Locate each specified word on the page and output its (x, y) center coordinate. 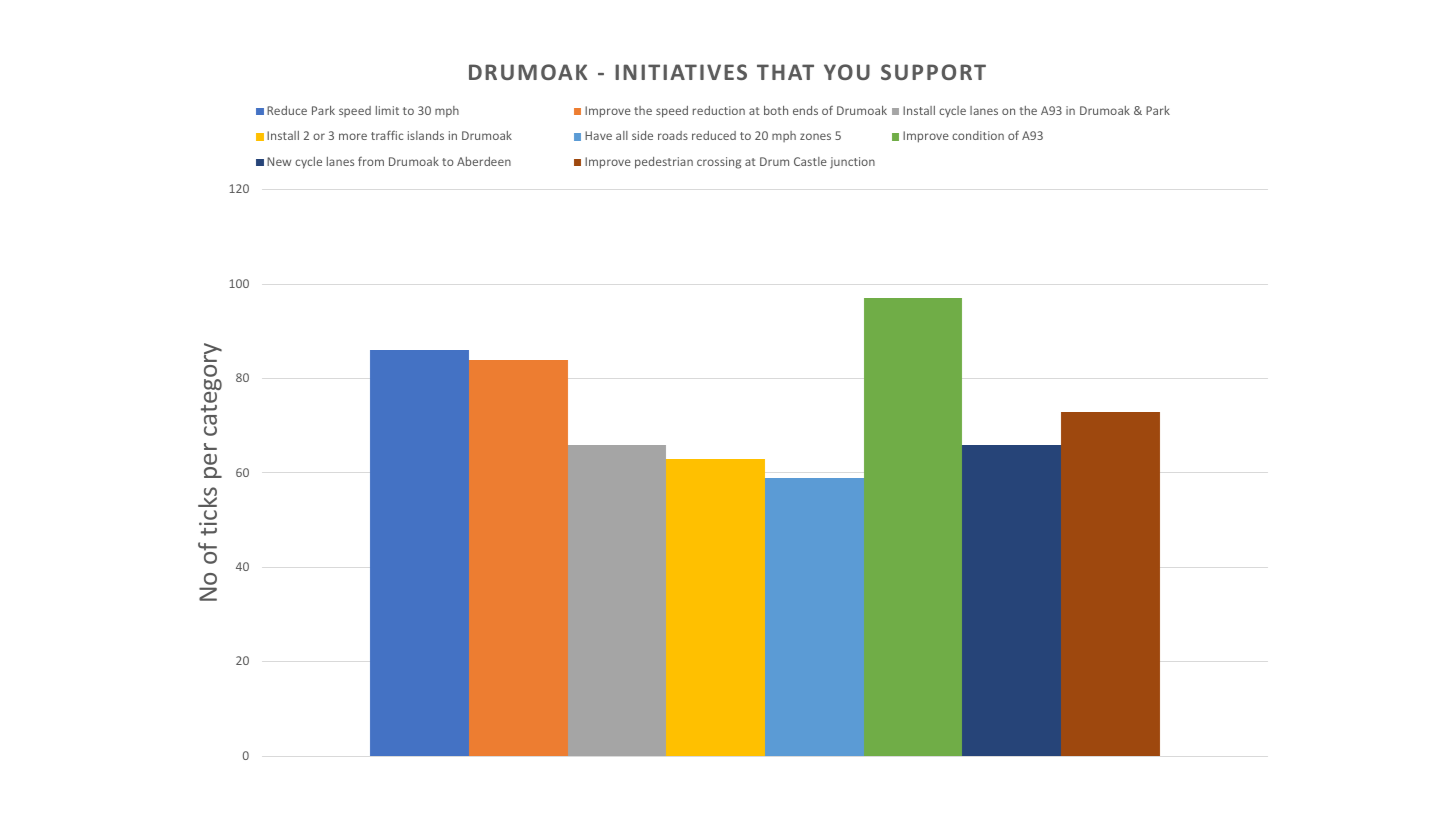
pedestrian (664, 163)
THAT (785, 72)
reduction (719, 110)
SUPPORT (933, 72)
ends (805, 110)
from (371, 161)
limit (387, 110)
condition (978, 135)
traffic (387, 135)
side (642, 135)
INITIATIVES (681, 72)
